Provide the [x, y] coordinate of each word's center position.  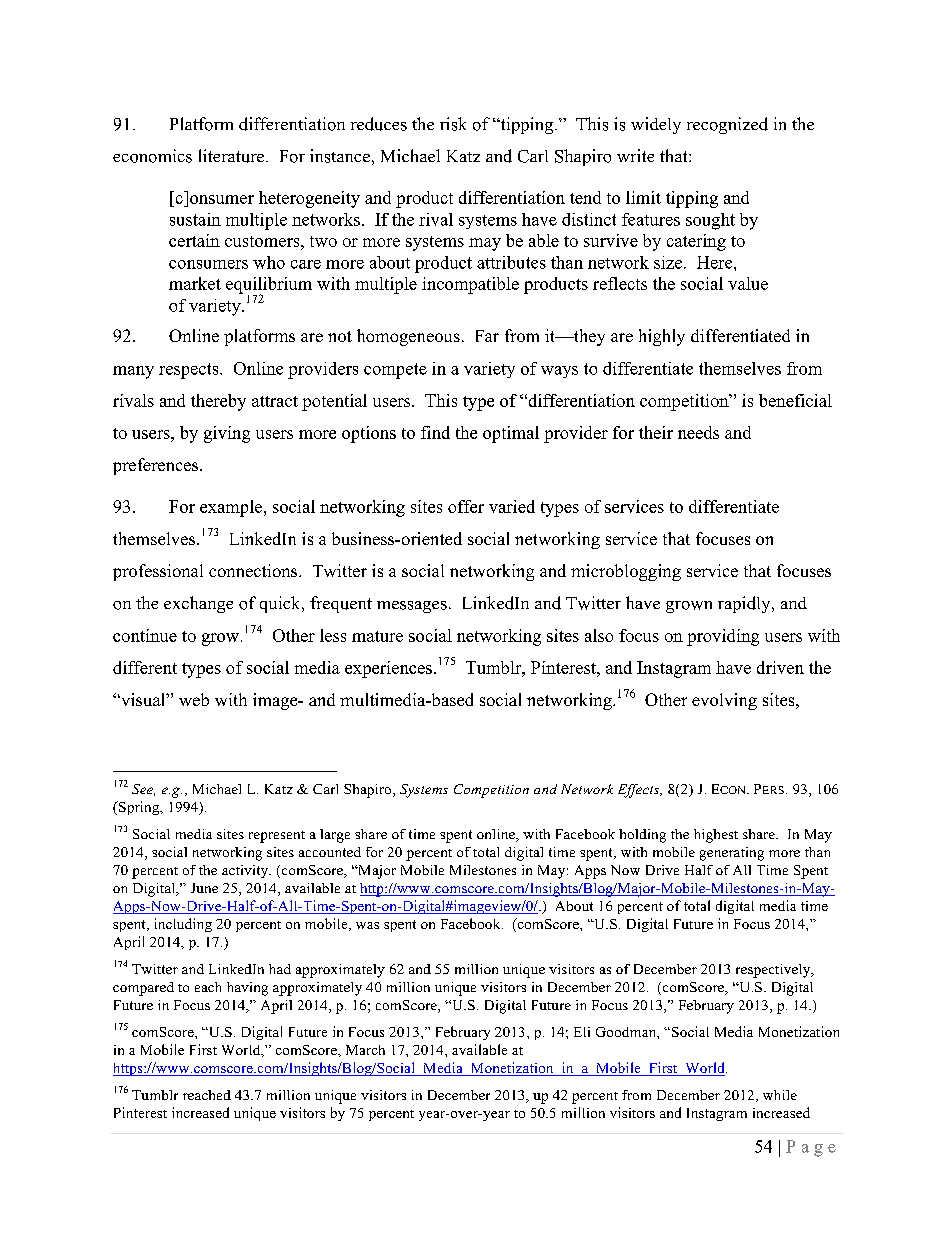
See [143, 790]
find [435, 432]
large [335, 836]
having [247, 989]
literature [233, 156]
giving [227, 434]
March [365, 1050]
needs [698, 432]
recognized [727, 125]
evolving [724, 701]
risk [453, 124]
